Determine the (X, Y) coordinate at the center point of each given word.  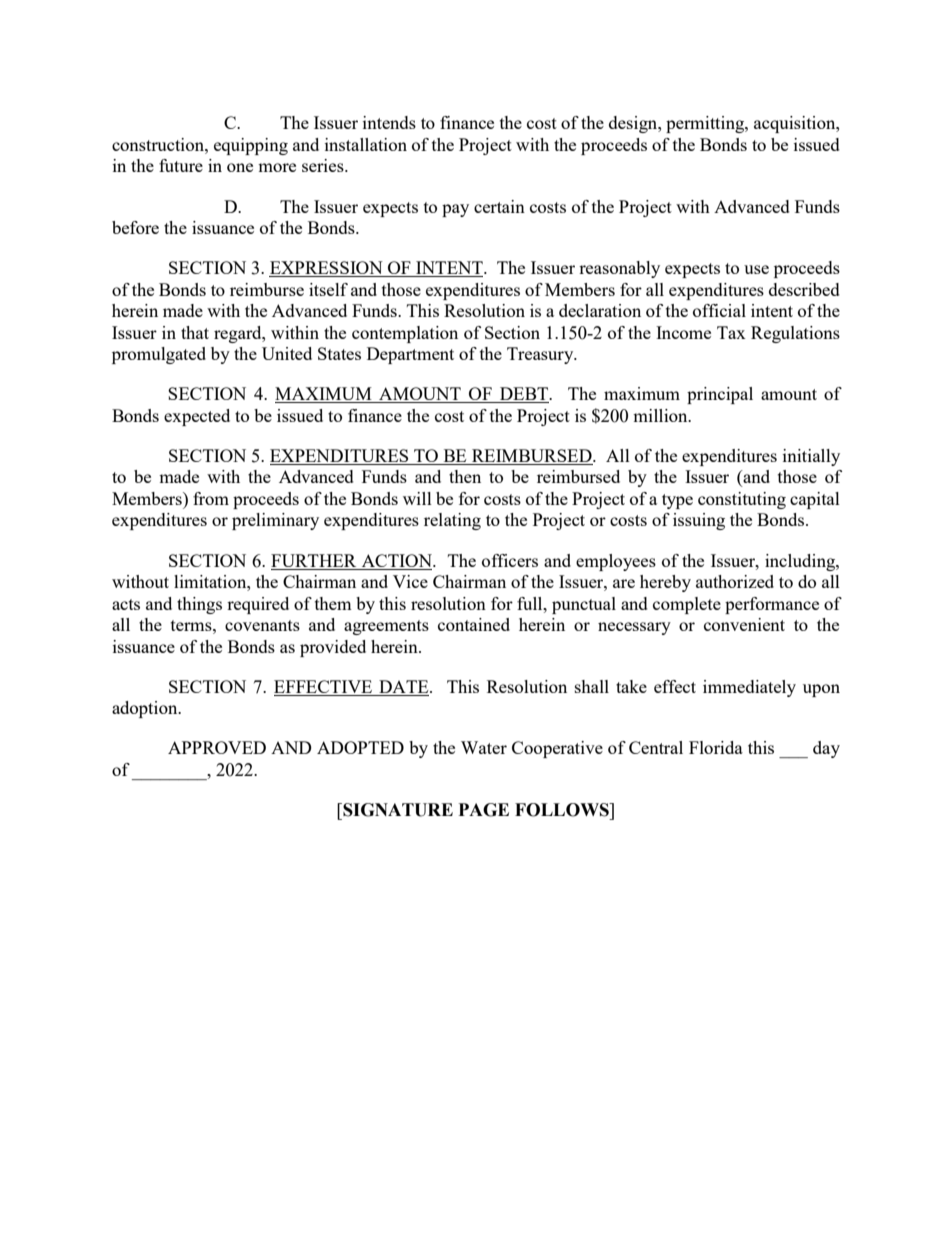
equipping (251, 146)
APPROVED (217, 747)
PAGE (484, 810)
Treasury (541, 355)
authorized (735, 581)
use (756, 269)
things (199, 605)
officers (510, 560)
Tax (731, 332)
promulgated (159, 355)
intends (389, 122)
